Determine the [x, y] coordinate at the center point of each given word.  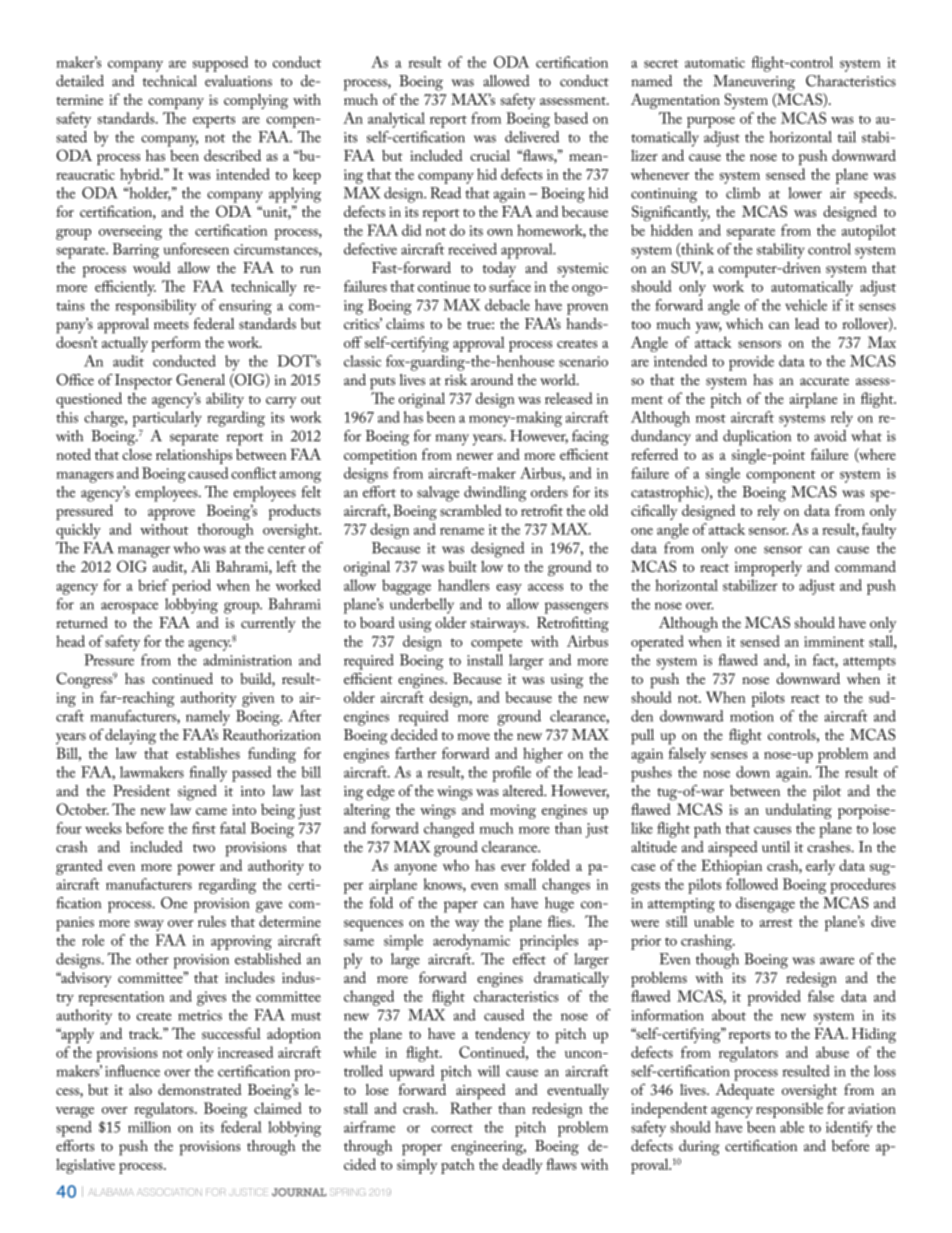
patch [458, 1166]
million [149, 1127]
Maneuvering [754, 83]
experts [214, 121]
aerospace [129, 608]
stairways [499, 625]
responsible [789, 1110]
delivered [532, 137]
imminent [834, 641]
